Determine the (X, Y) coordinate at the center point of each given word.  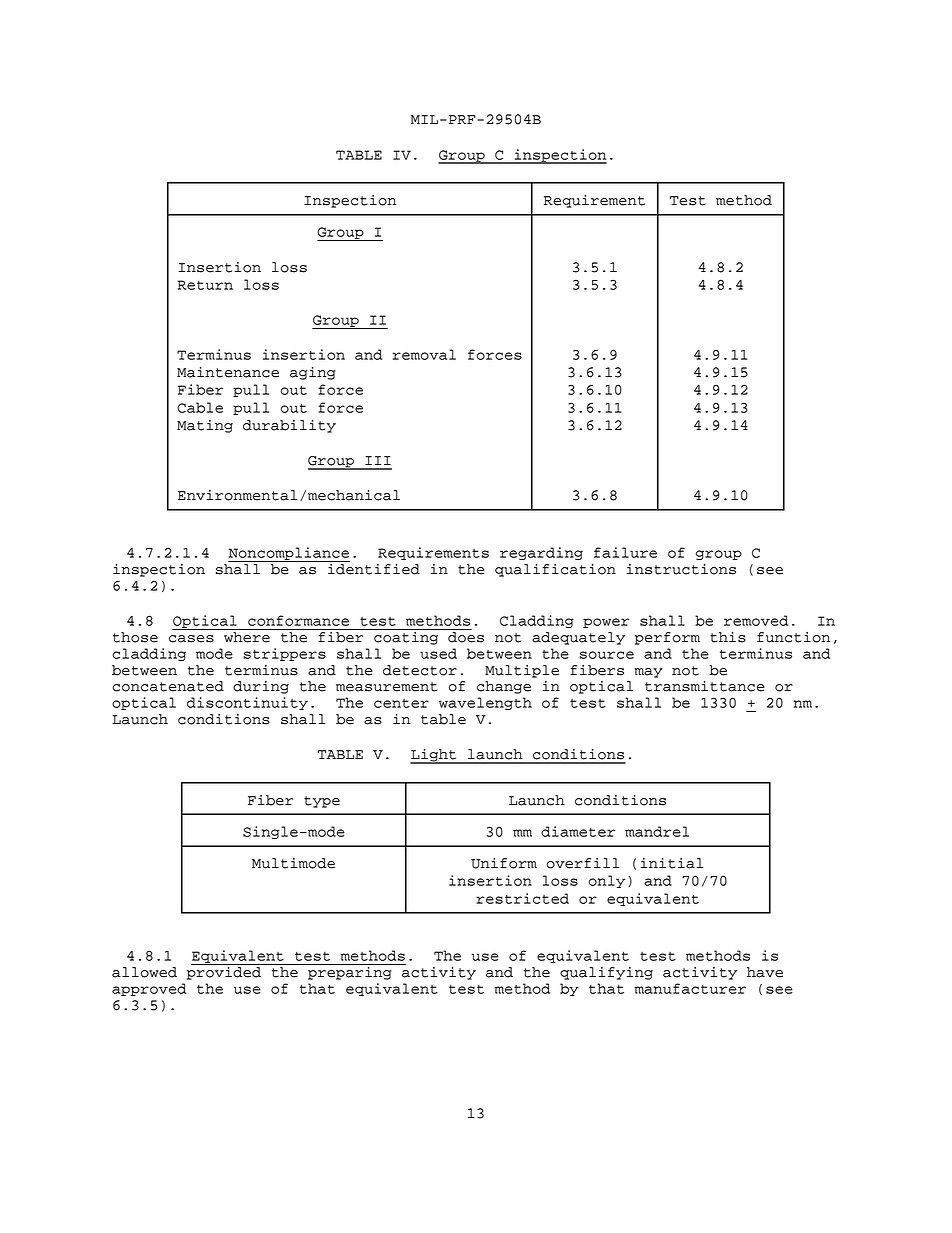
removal (424, 354)
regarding (541, 553)
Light (434, 756)
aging (313, 373)
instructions (681, 569)
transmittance (704, 686)
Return (205, 285)
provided (225, 972)
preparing (350, 972)
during (261, 687)
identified (373, 568)
